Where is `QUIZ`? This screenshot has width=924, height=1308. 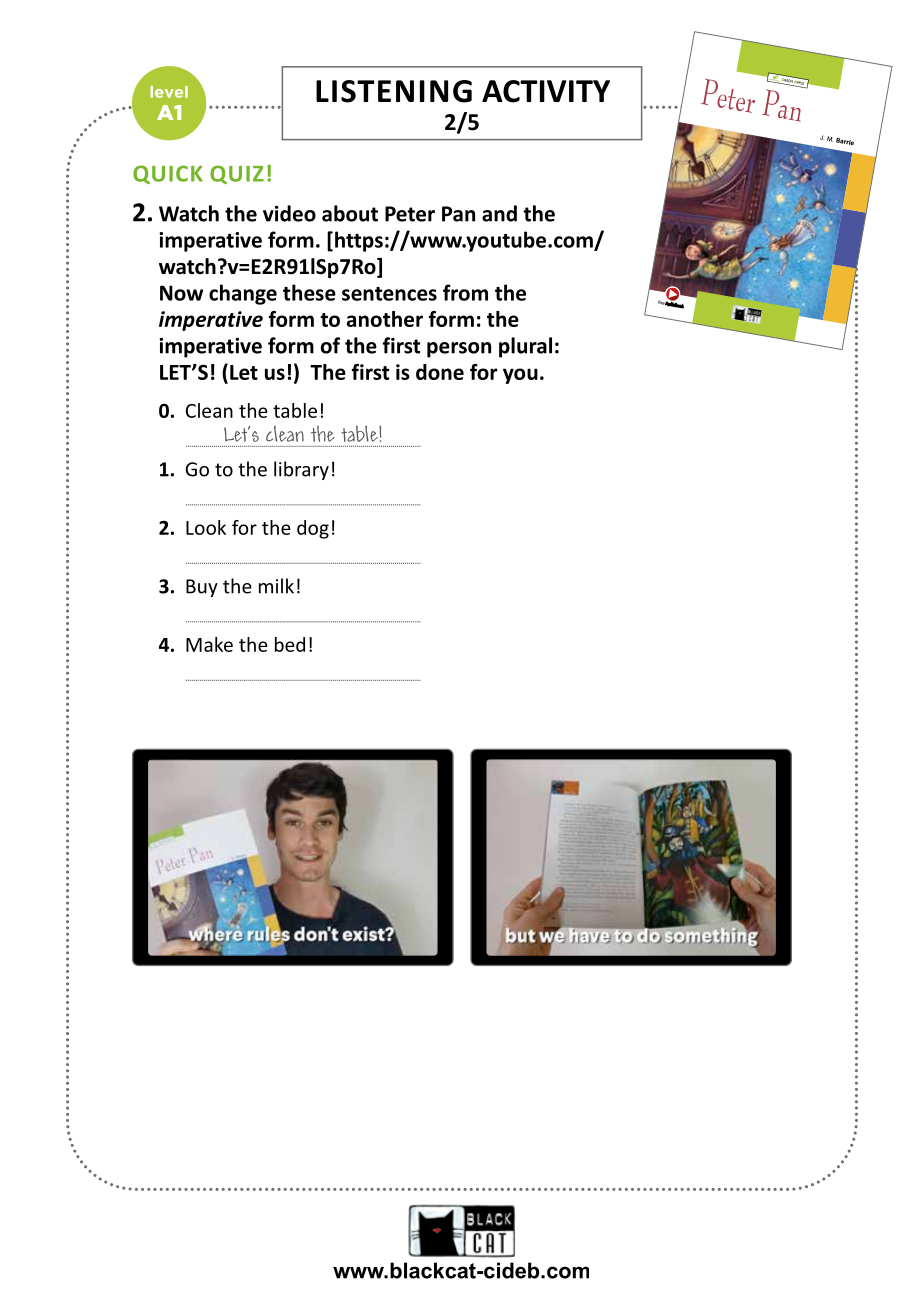 QUIZ is located at coordinates (237, 174).
